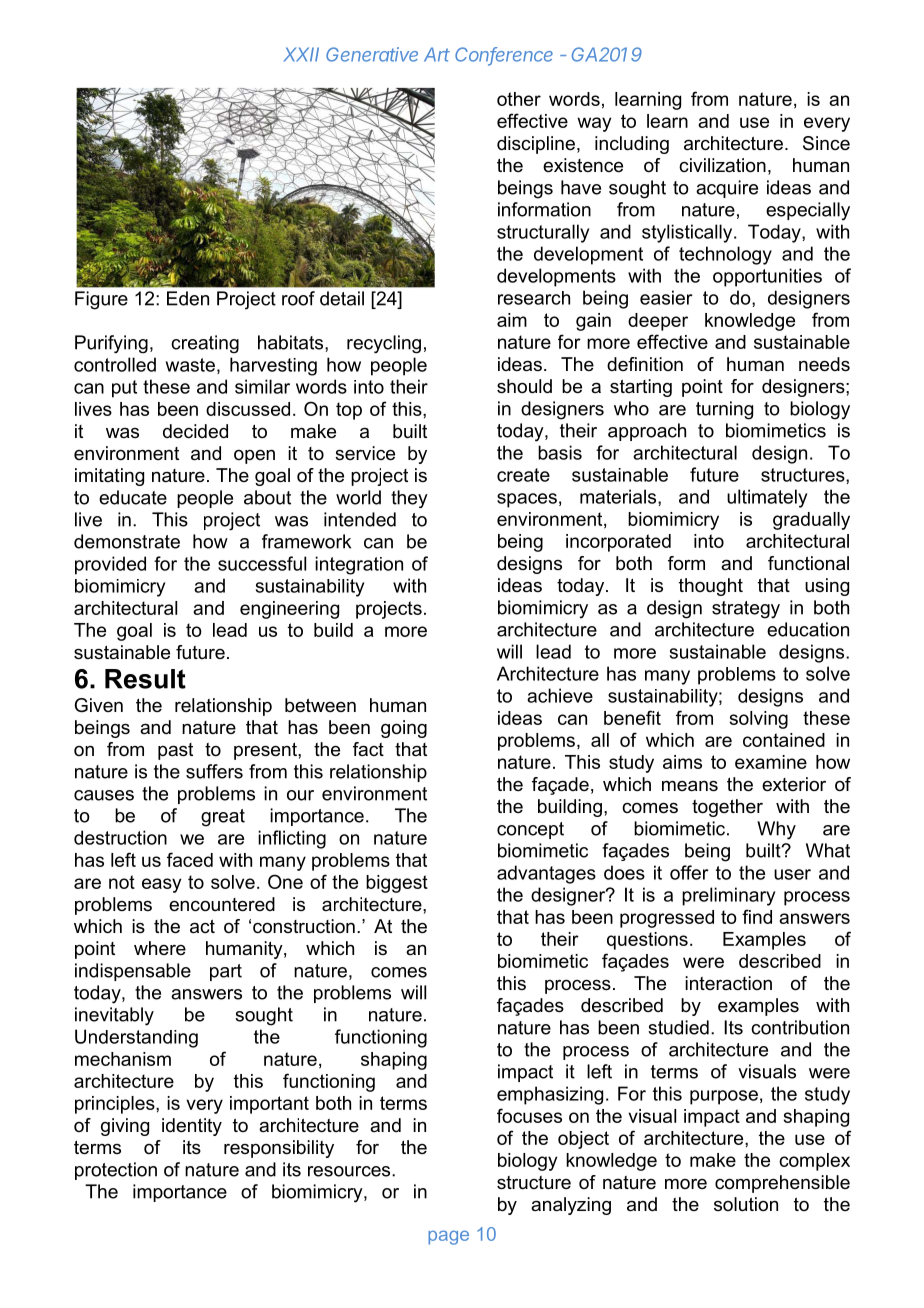 The width and height of the screenshot is (924, 1308). What do you see at coordinates (519, 99) in the screenshot?
I see `other` at bounding box center [519, 99].
